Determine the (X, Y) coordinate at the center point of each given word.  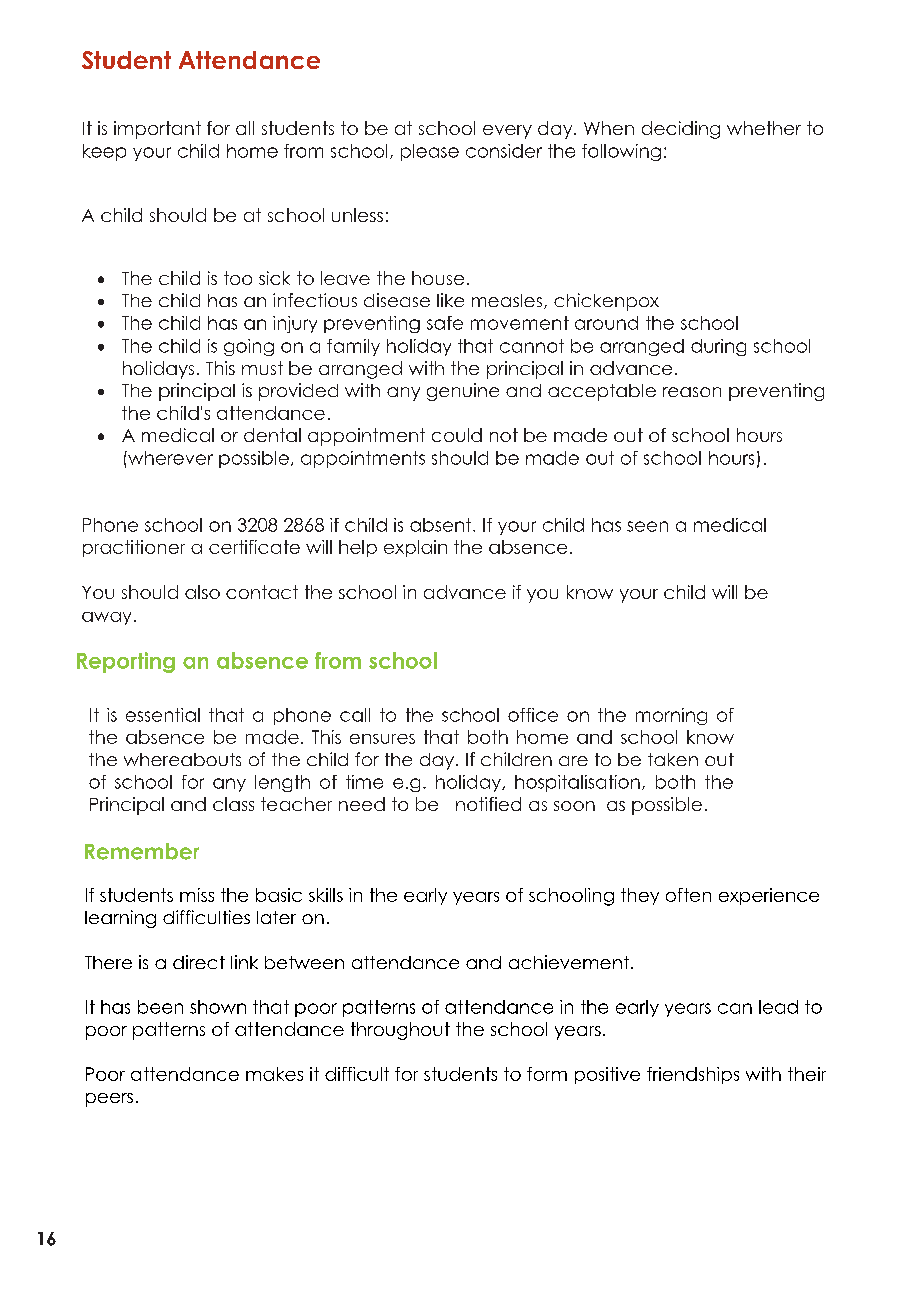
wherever (169, 458)
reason (692, 392)
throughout (400, 1031)
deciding (681, 130)
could (457, 435)
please (430, 152)
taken (673, 759)
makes (274, 1074)
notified (488, 804)
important (157, 130)
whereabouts (182, 759)
